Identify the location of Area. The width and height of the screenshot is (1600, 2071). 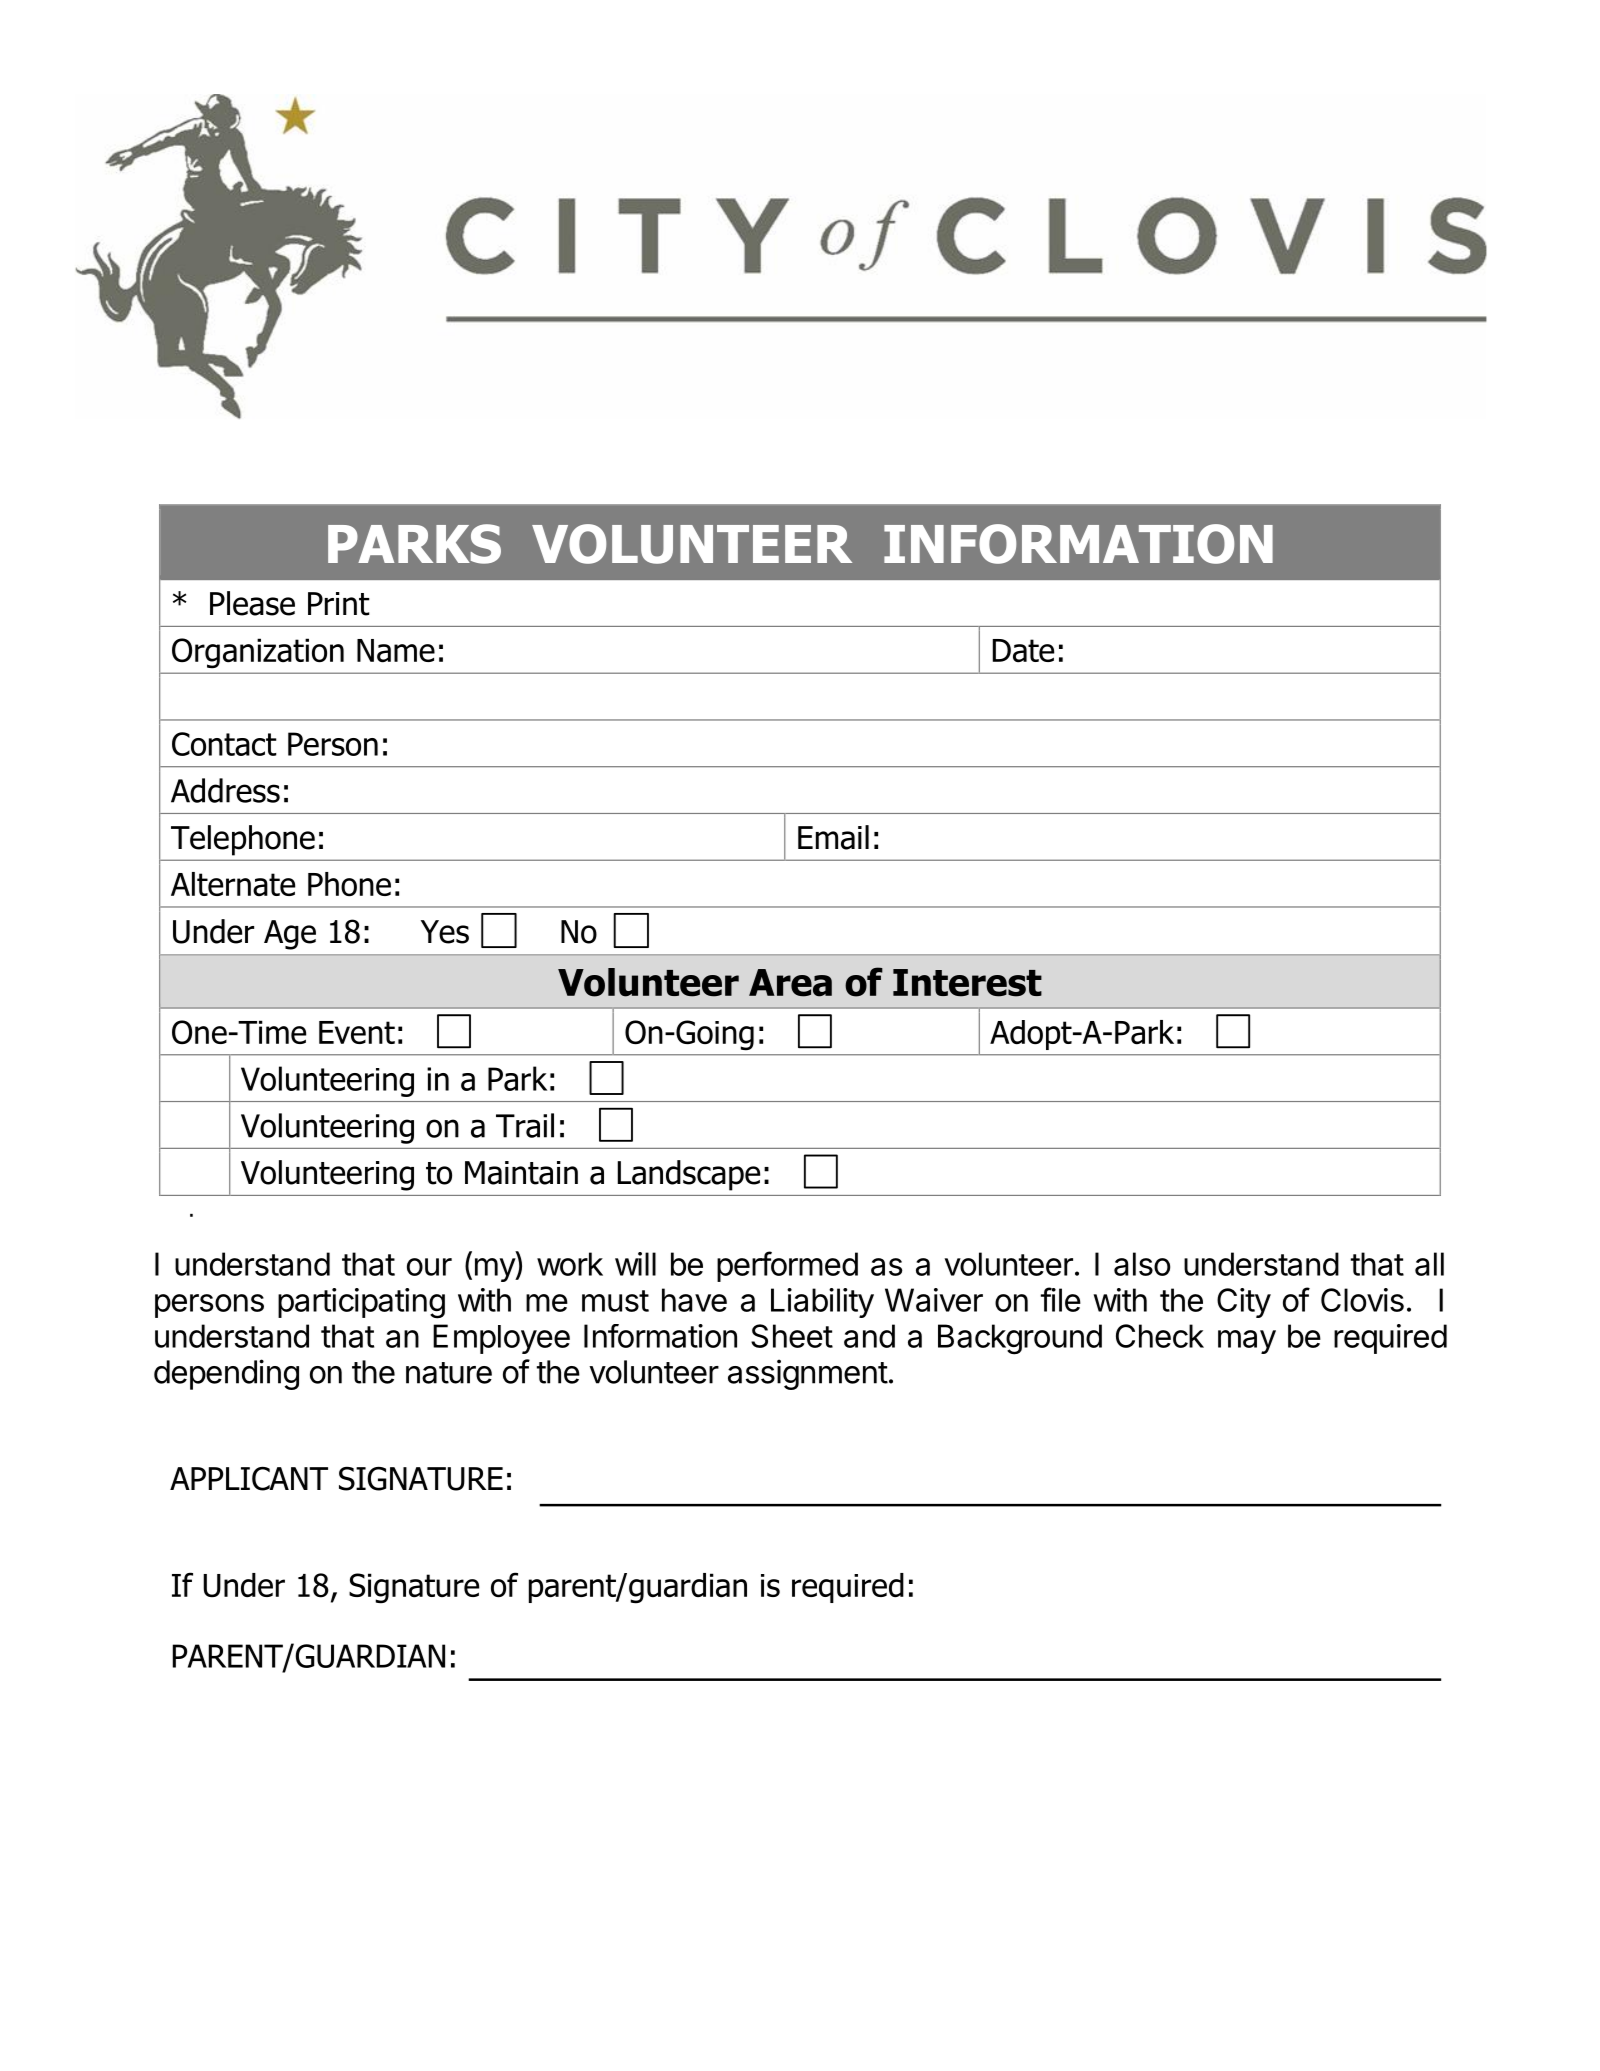
(790, 983).
